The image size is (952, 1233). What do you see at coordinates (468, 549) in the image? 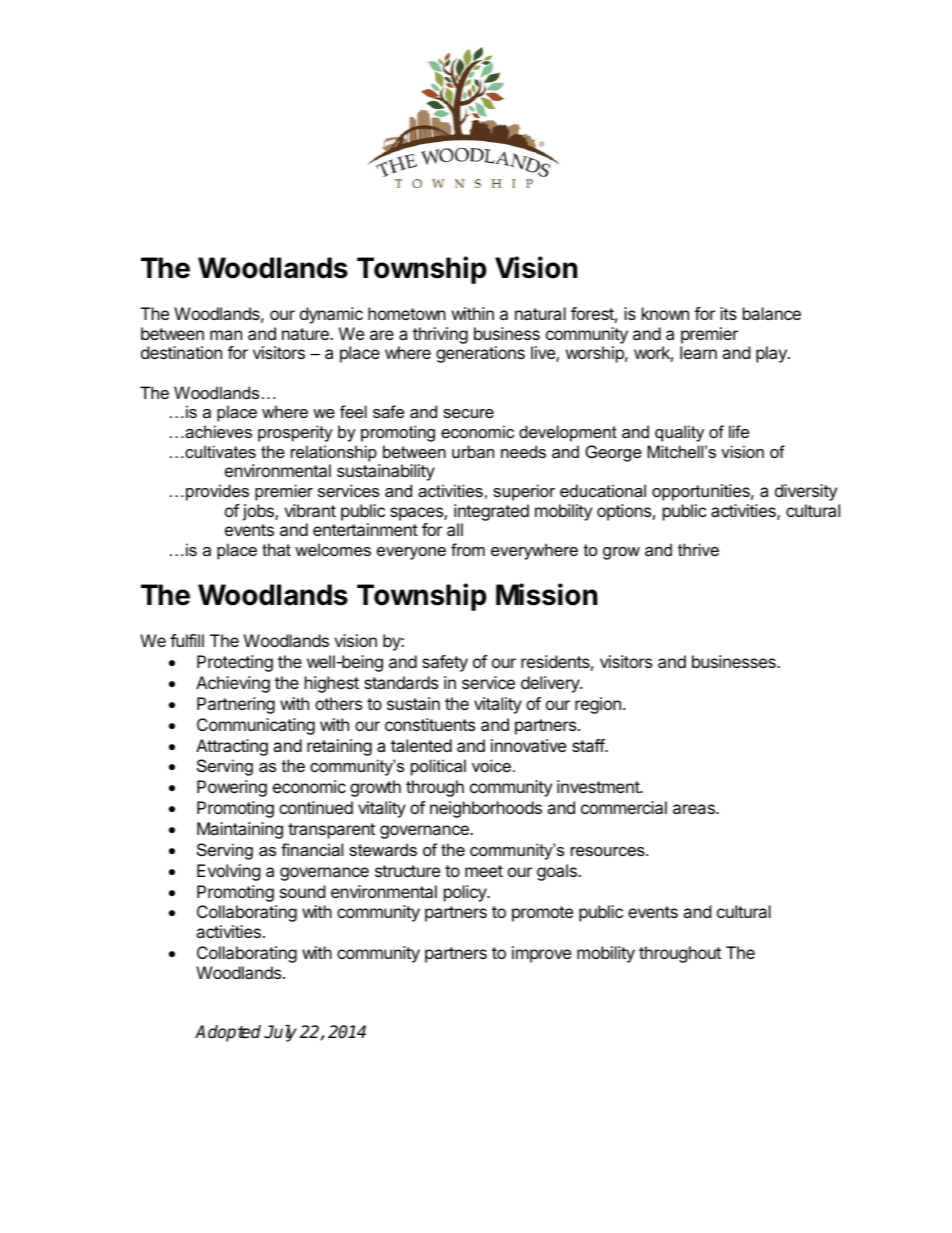
I see `from` at bounding box center [468, 549].
